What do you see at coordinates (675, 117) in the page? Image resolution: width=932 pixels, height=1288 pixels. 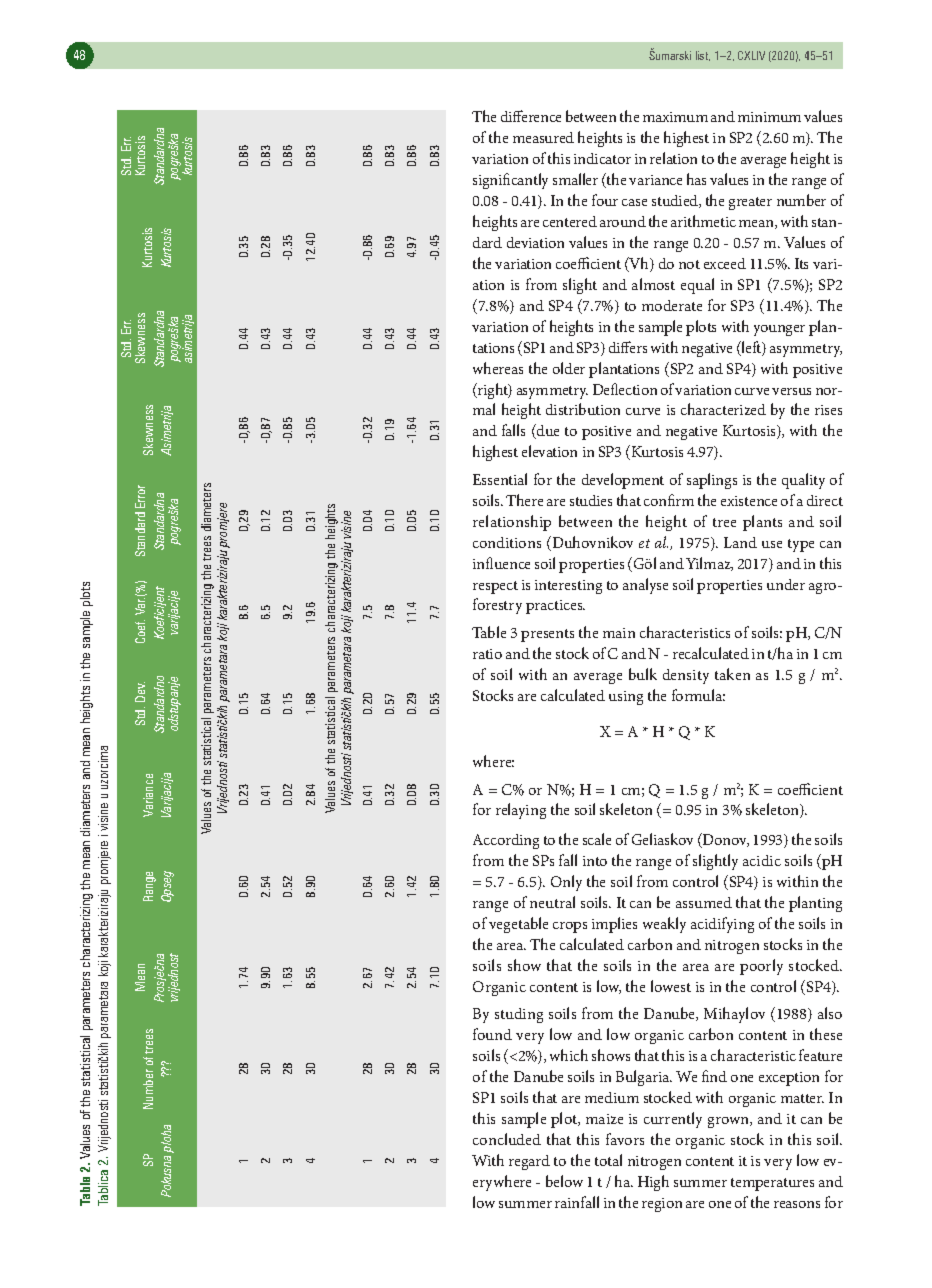 I see `maximum` at bounding box center [675, 117].
